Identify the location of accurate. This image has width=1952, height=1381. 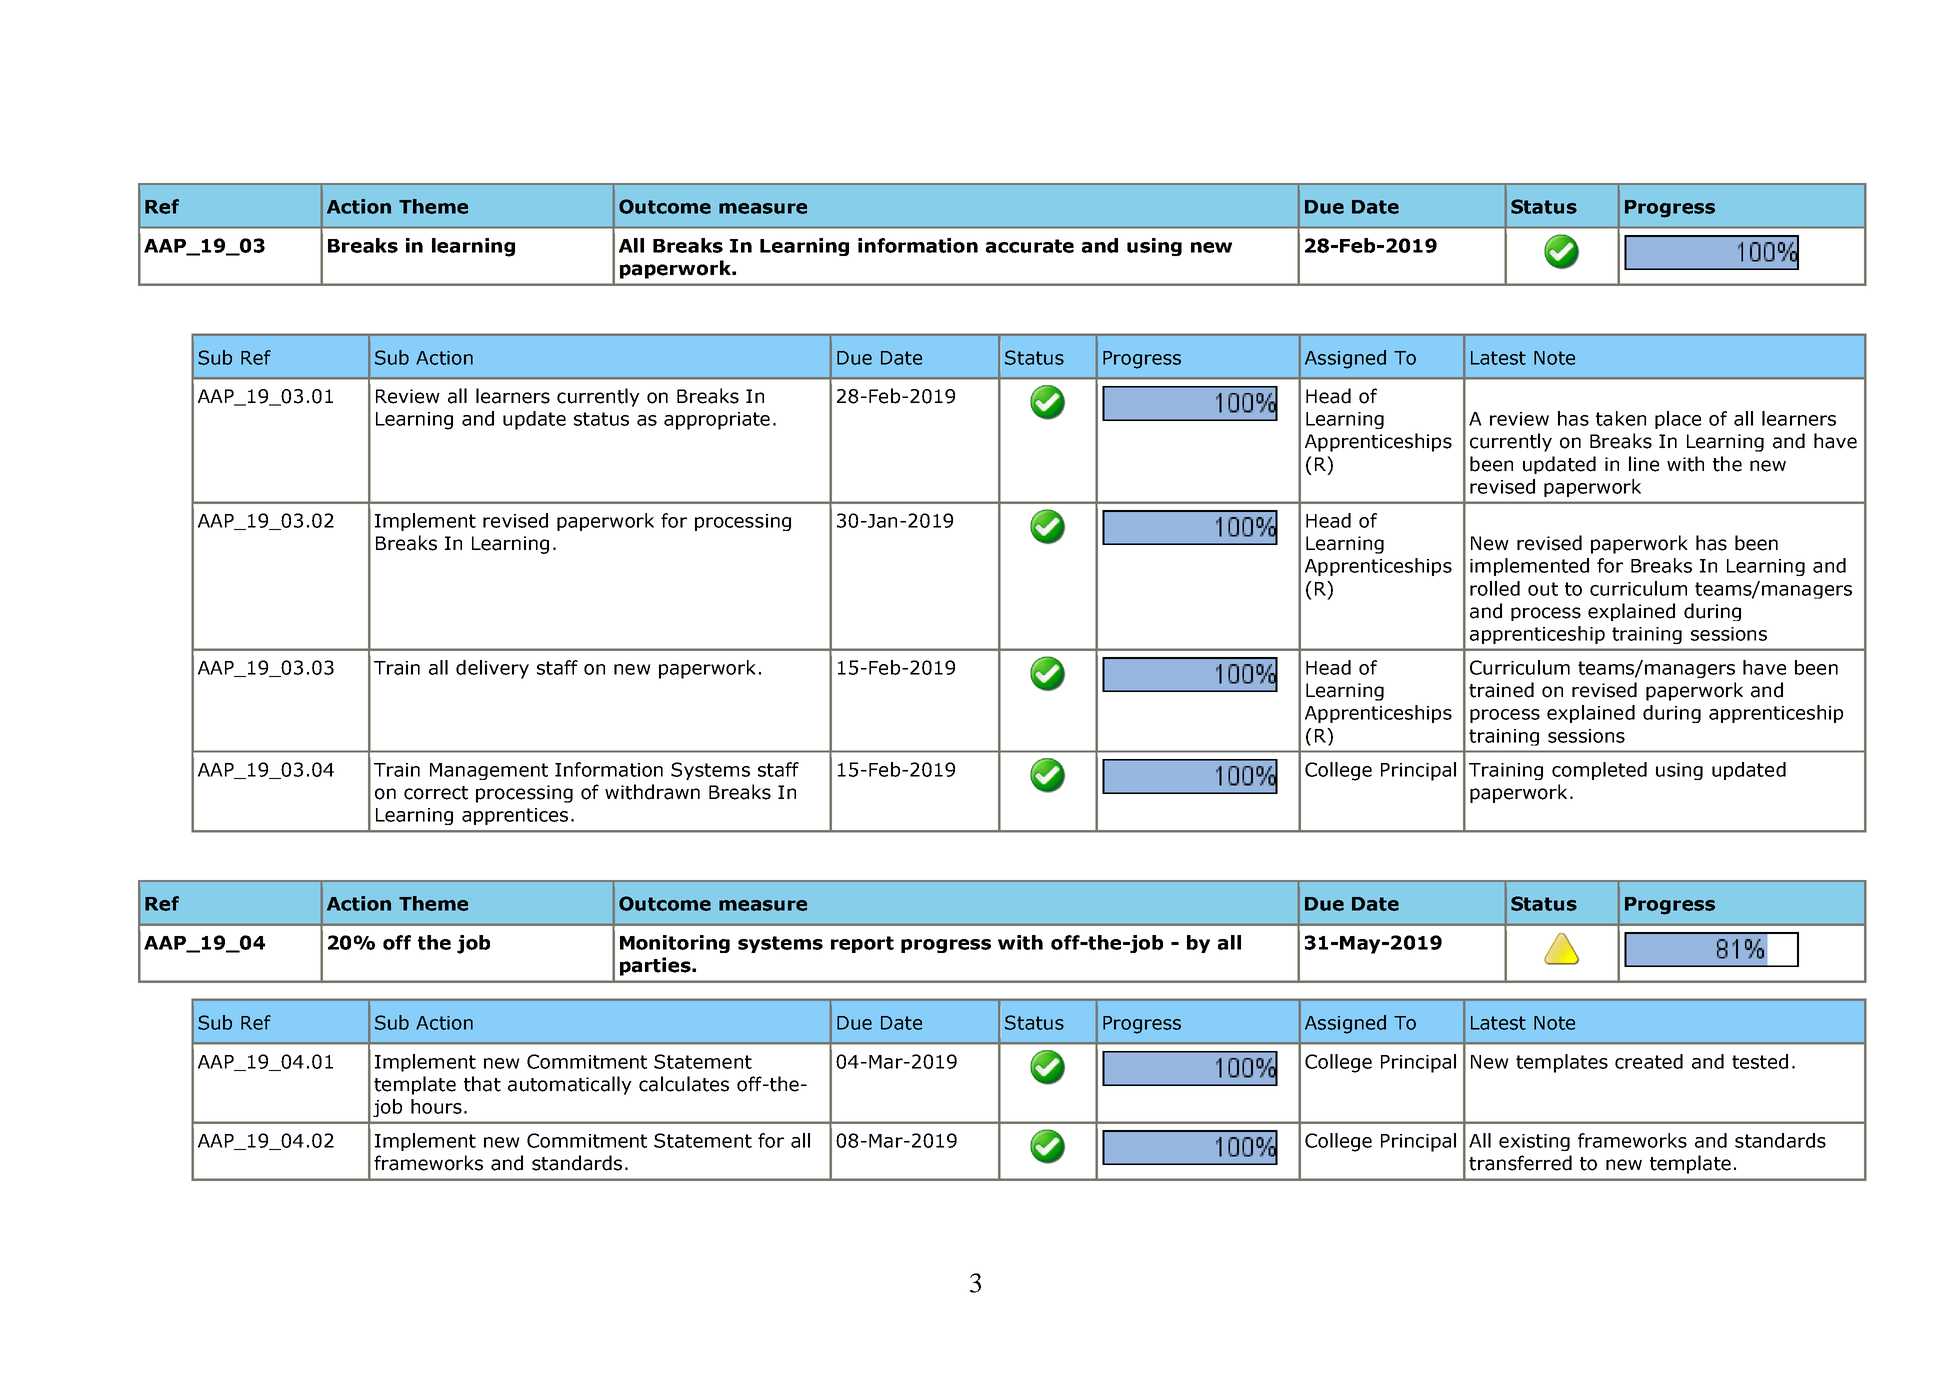
(1030, 246).
